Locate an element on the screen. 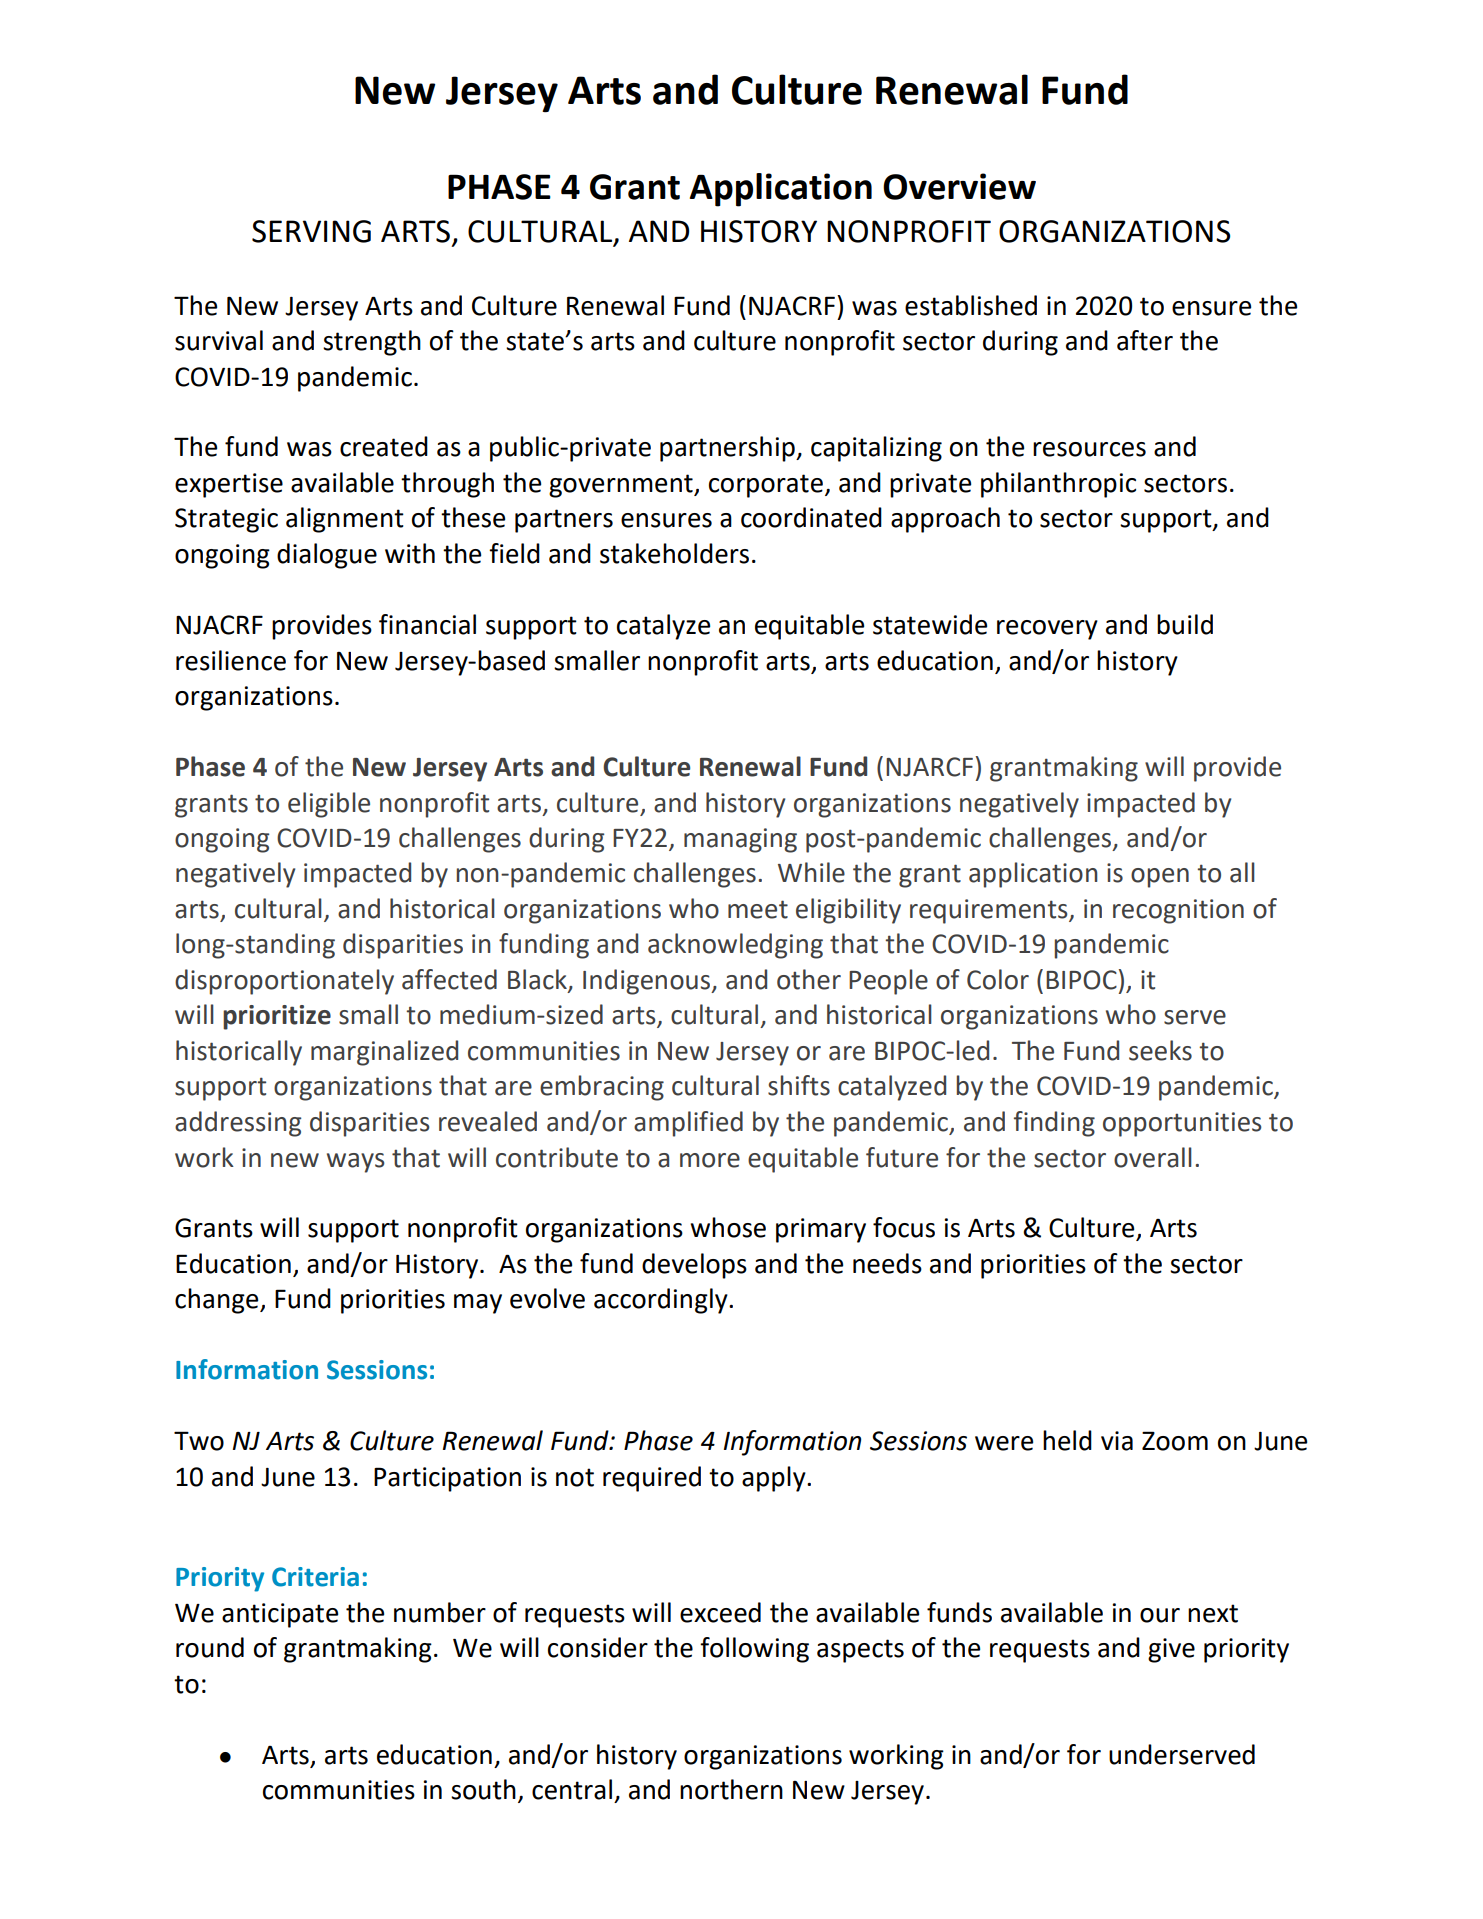  Overview is located at coordinates (959, 186).
